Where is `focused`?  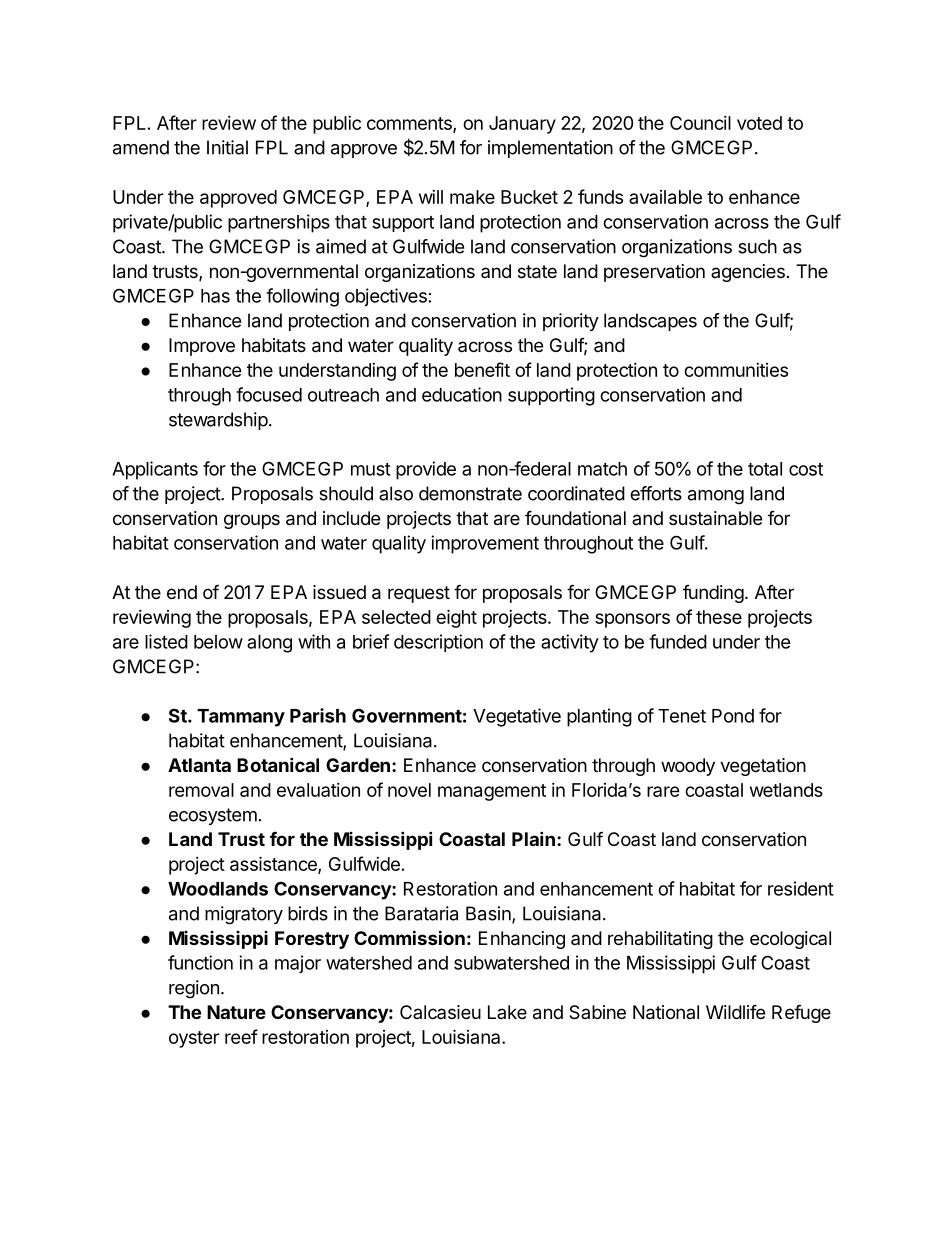
focused is located at coordinates (269, 394).
